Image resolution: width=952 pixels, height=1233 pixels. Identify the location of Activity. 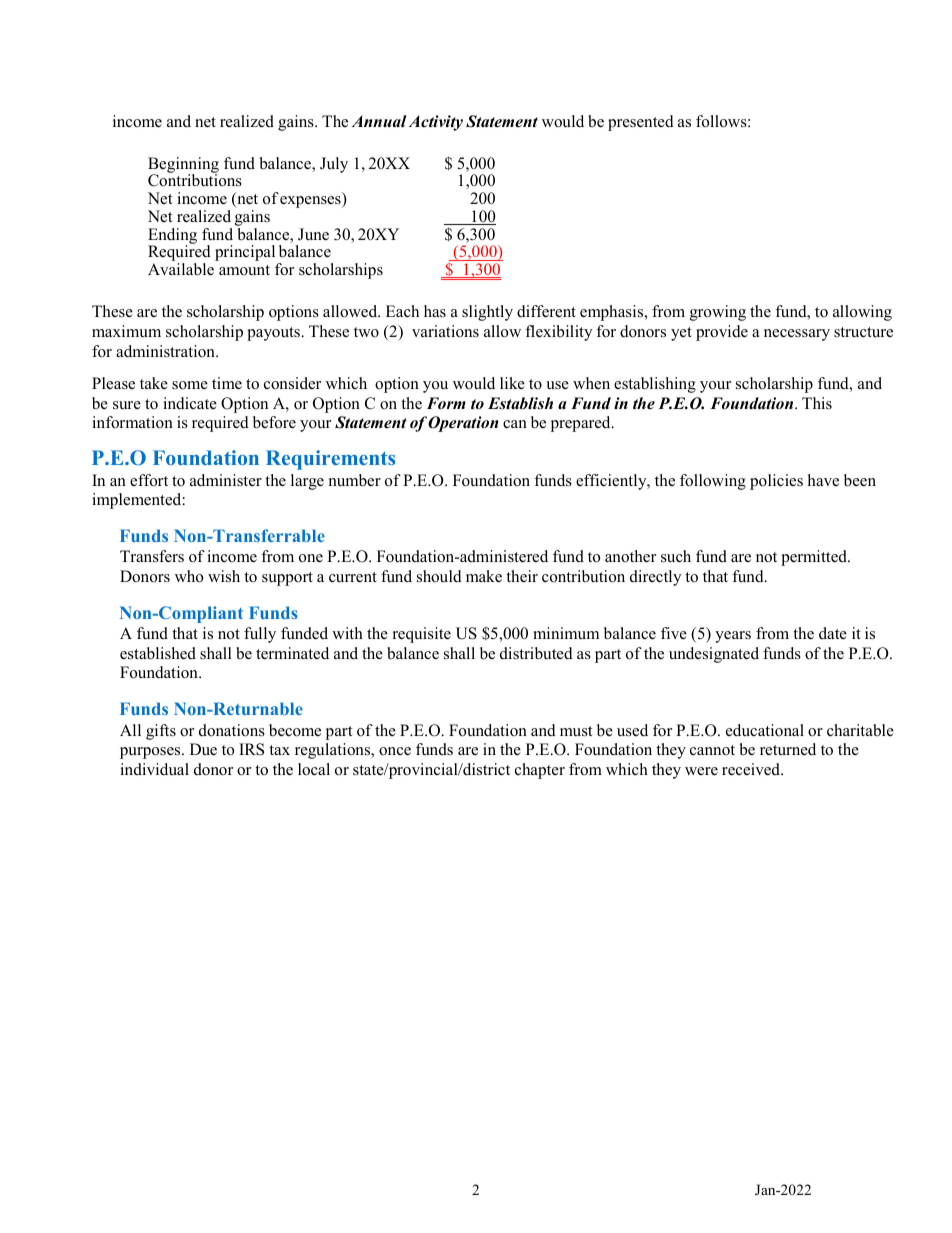
(436, 123).
